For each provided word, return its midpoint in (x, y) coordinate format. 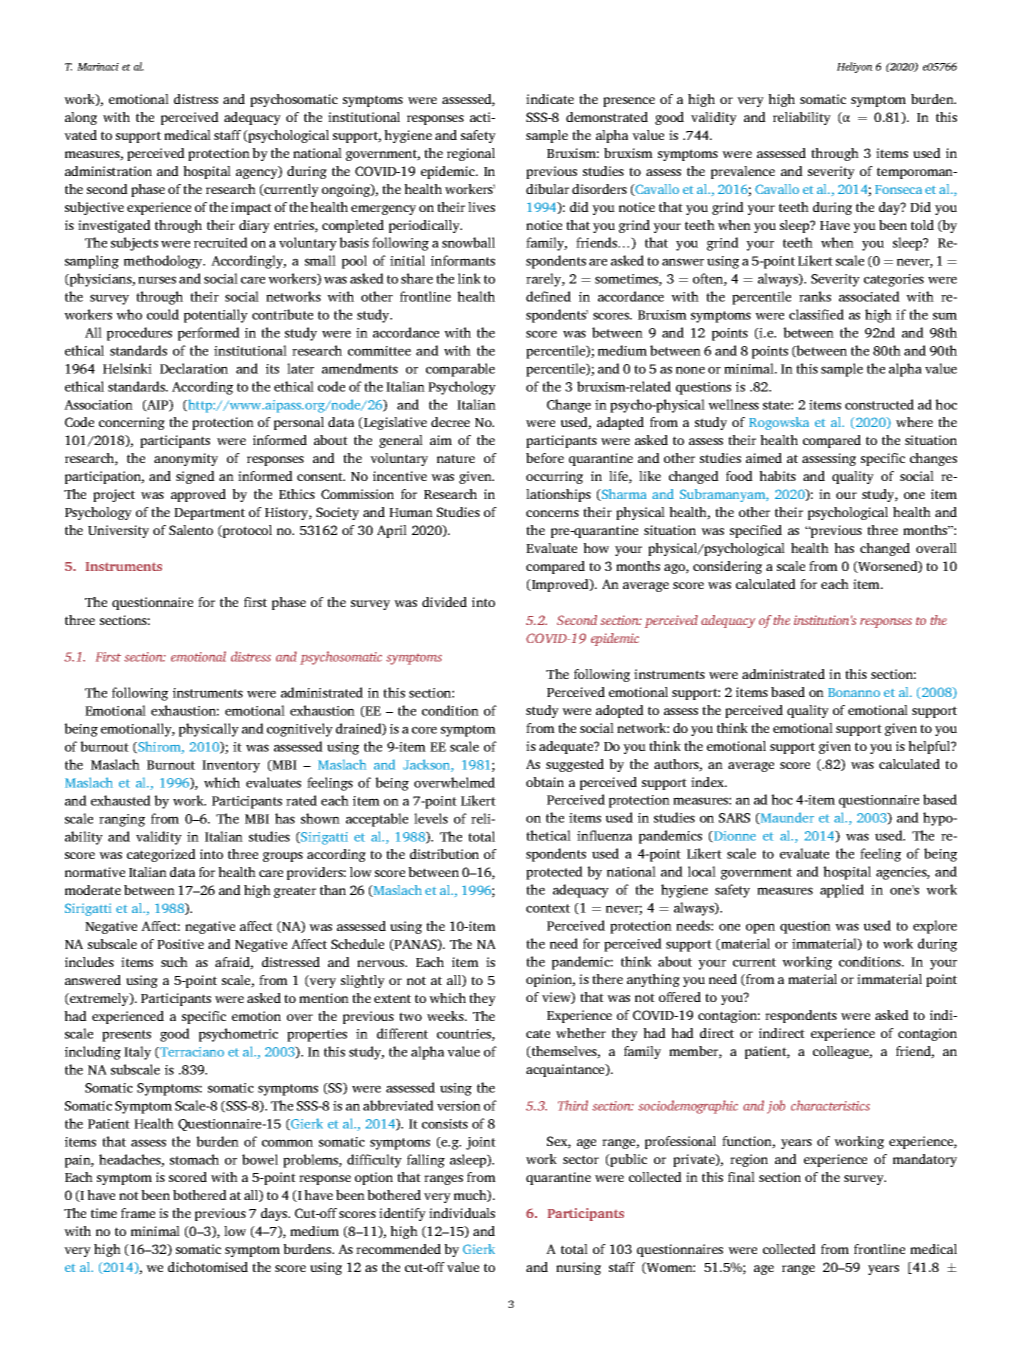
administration (108, 171)
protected (554, 873)
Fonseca (898, 189)
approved (198, 495)
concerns (552, 513)
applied (842, 891)
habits (777, 476)
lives (481, 207)
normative (95, 872)
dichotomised (208, 1267)
